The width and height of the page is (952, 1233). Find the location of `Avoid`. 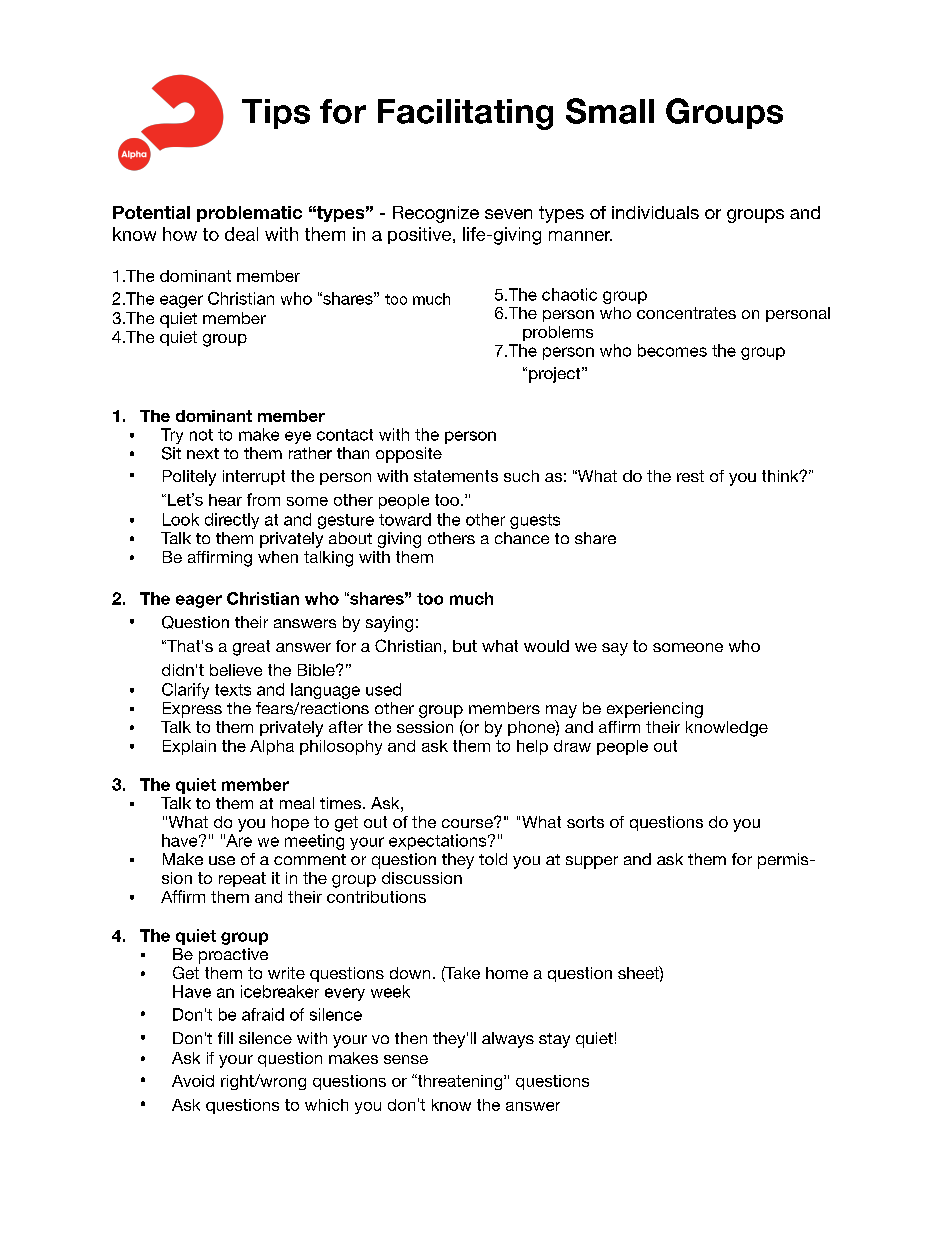

Avoid is located at coordinates (193, 1081).
